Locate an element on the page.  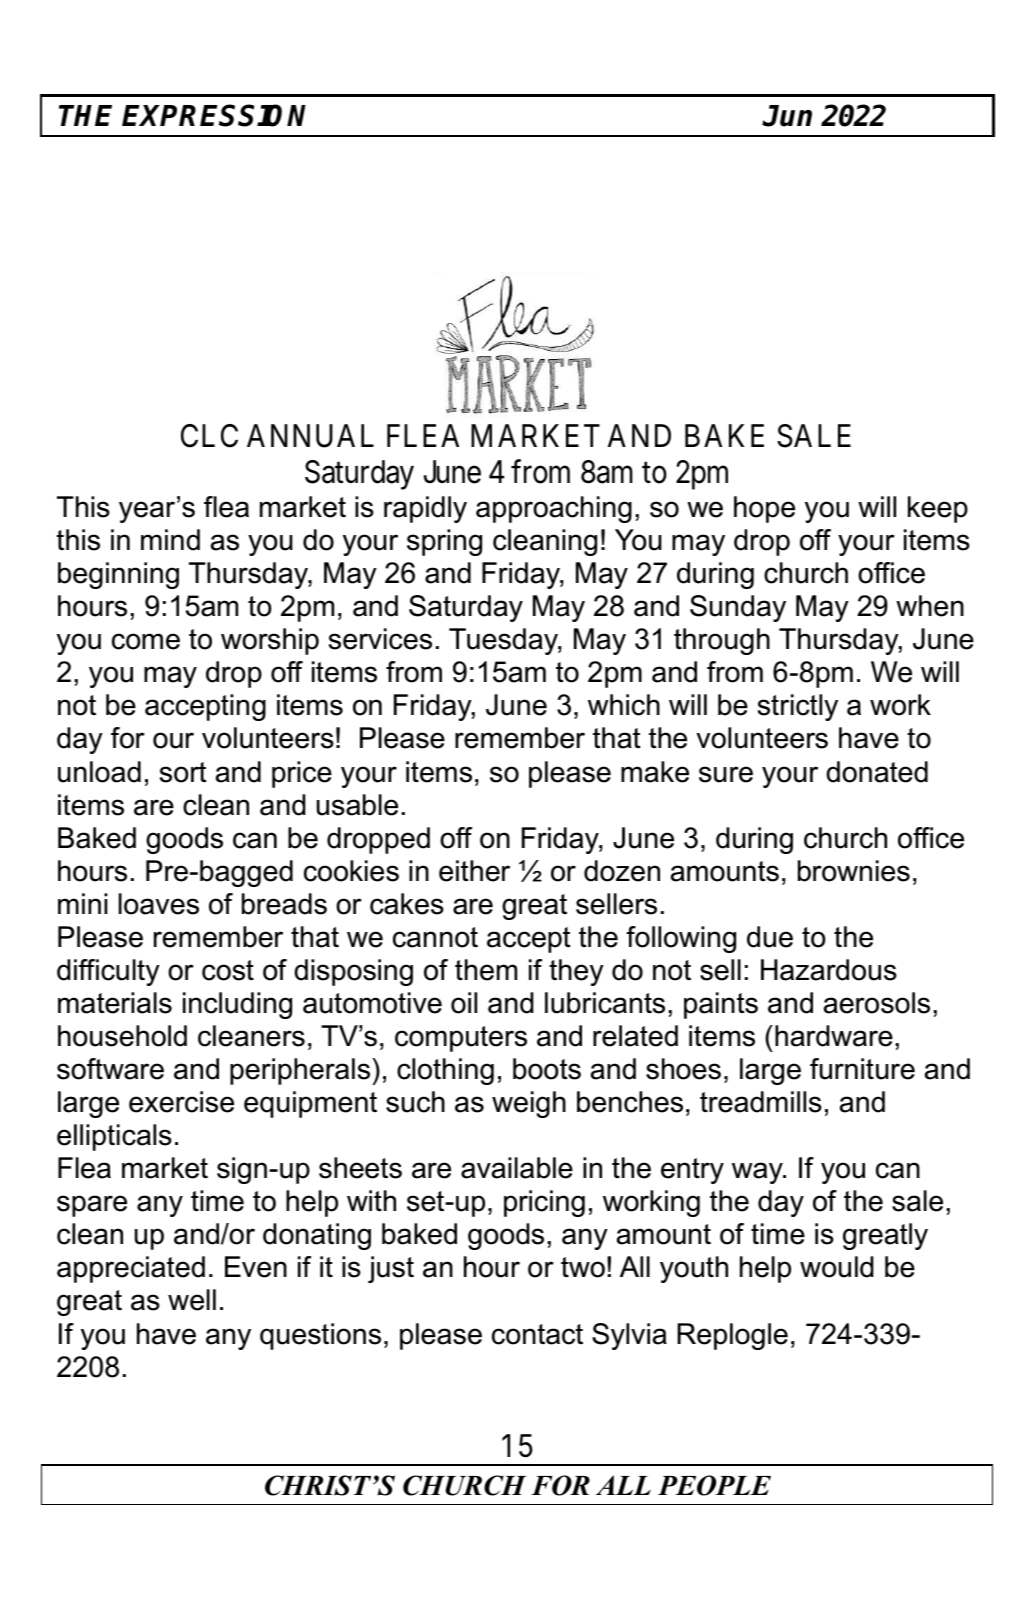
Hazardous is located at coordinates (829, 970).
